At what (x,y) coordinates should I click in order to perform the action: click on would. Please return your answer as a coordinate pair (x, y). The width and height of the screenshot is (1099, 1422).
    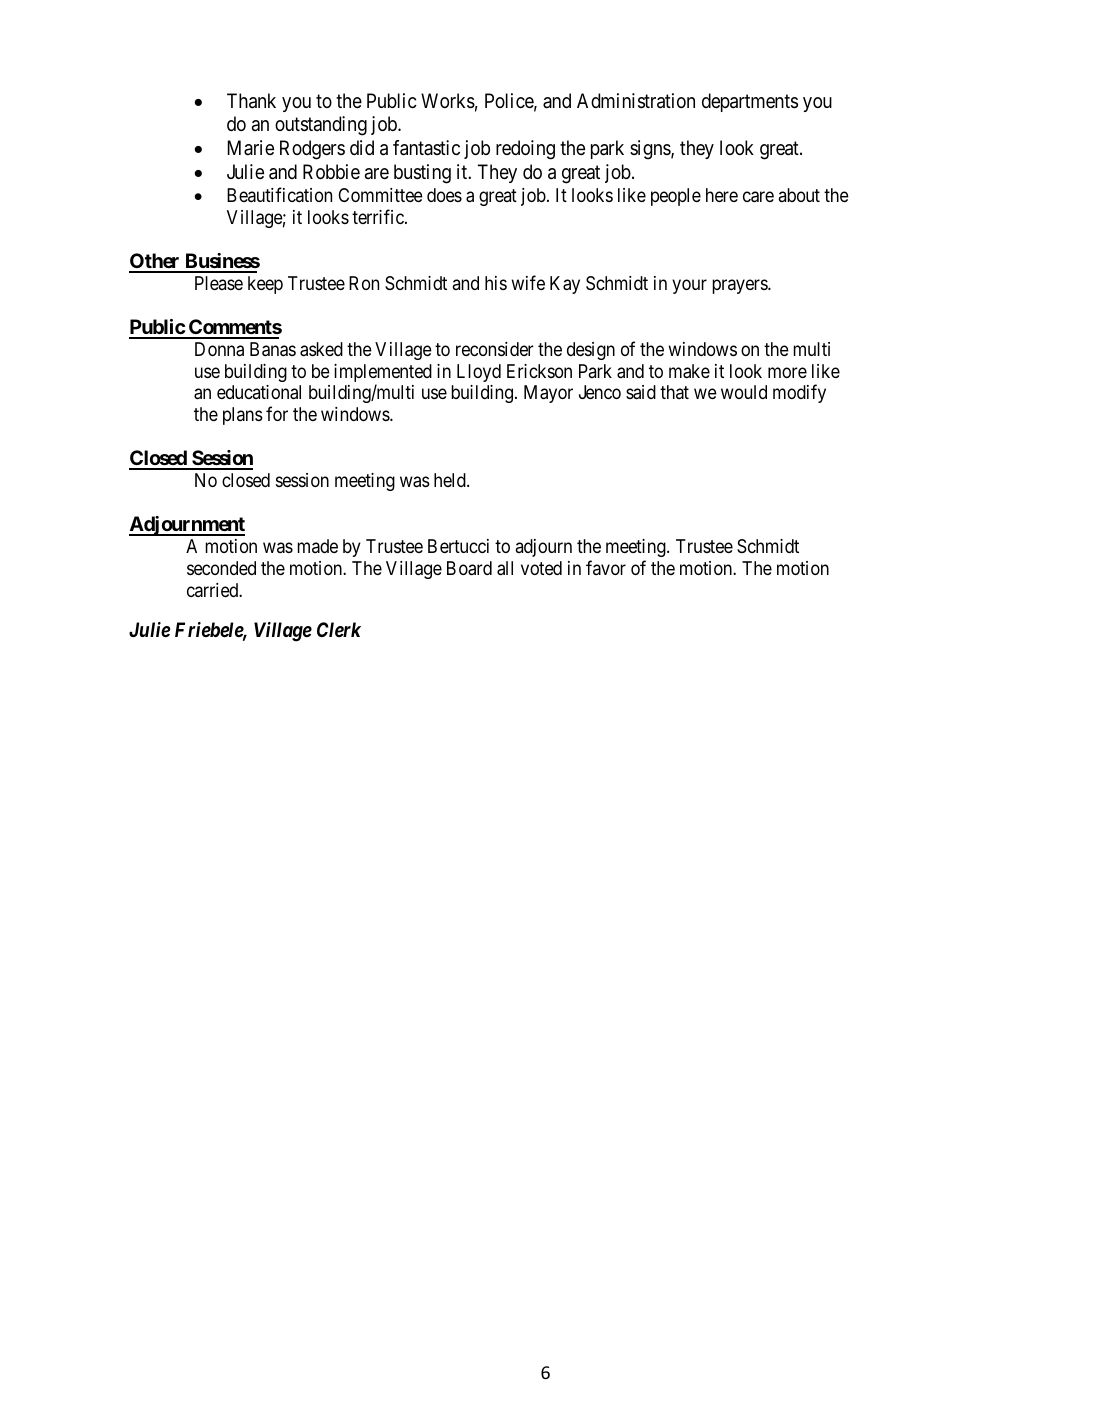
    Looking at the image, I should click on (744, 392).
